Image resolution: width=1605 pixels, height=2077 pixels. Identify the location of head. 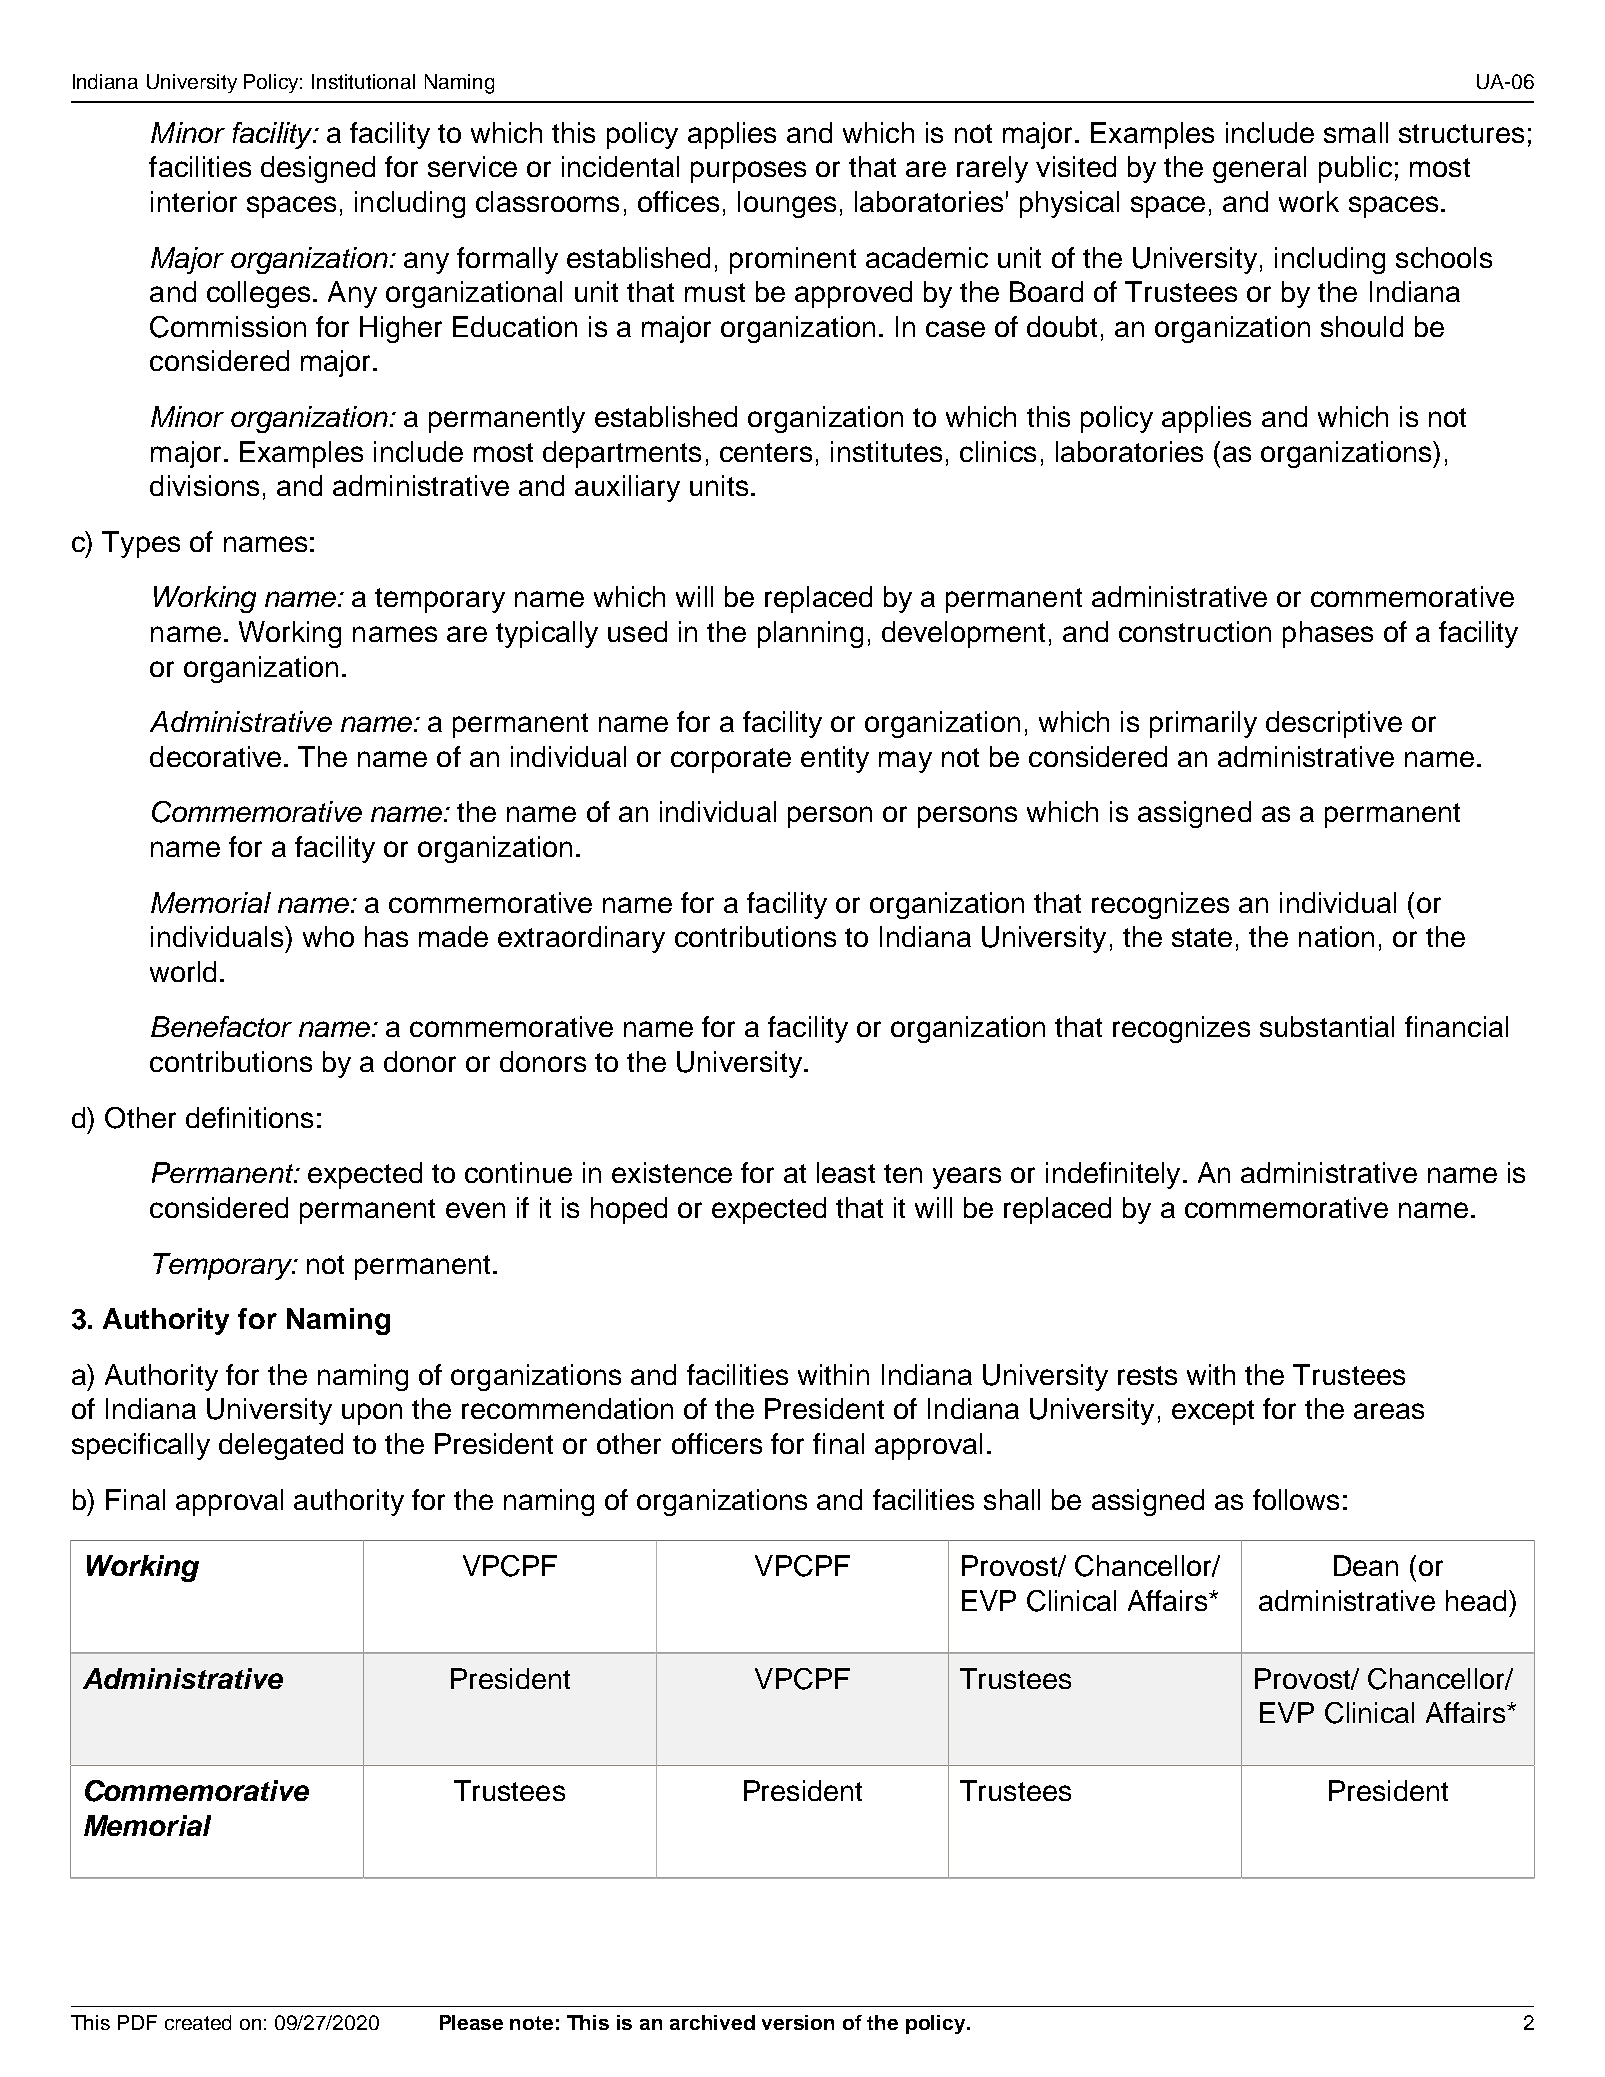
(1476, 1600).
